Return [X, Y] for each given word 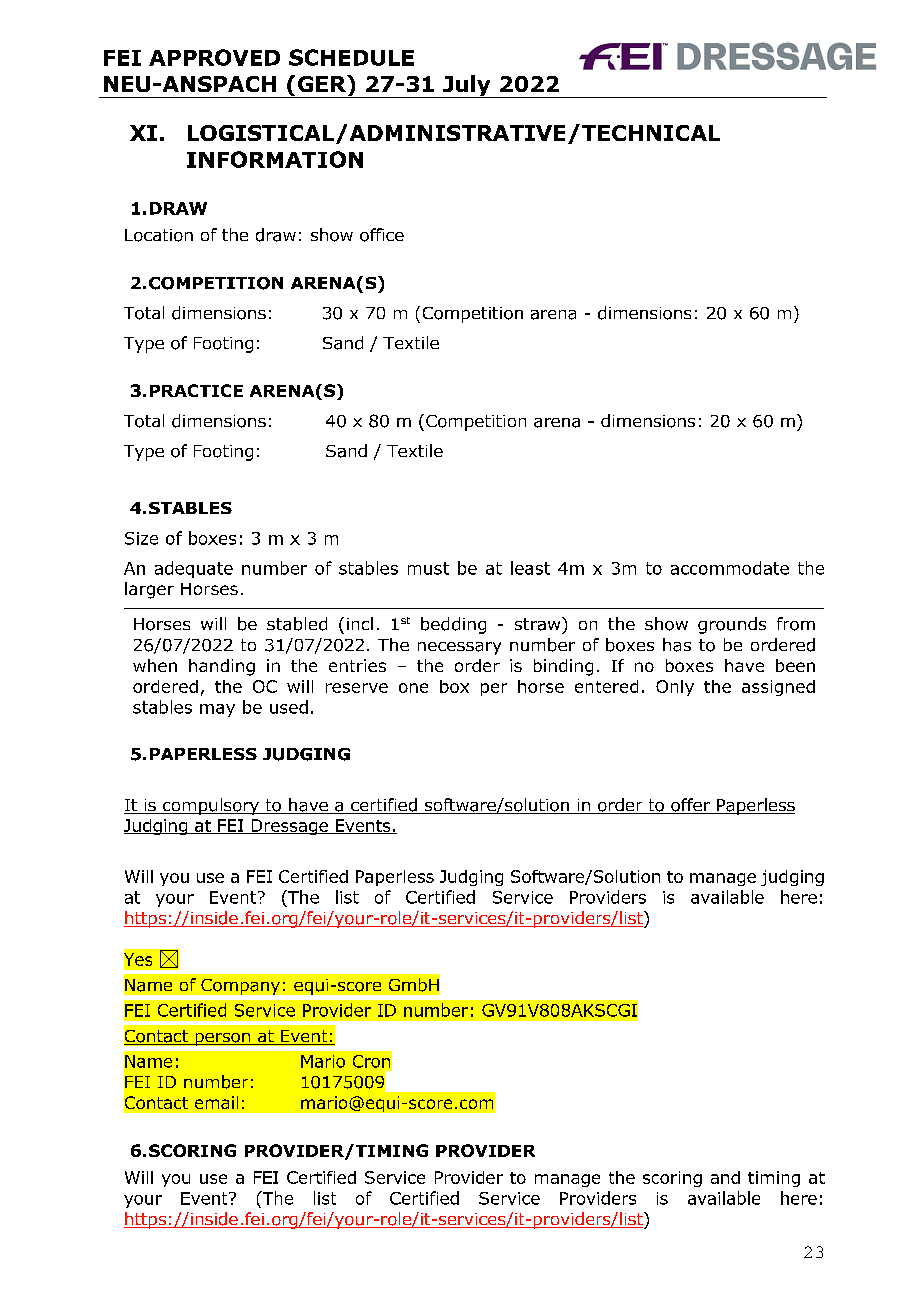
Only [675, 688]
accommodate [730, 568]
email [216, 1102]
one [413, 688]
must [428, 568]
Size [141, 538]
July [467, 86]
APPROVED [214, 57]
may [217, 710]
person [223, 1039]
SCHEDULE [351, 57]
